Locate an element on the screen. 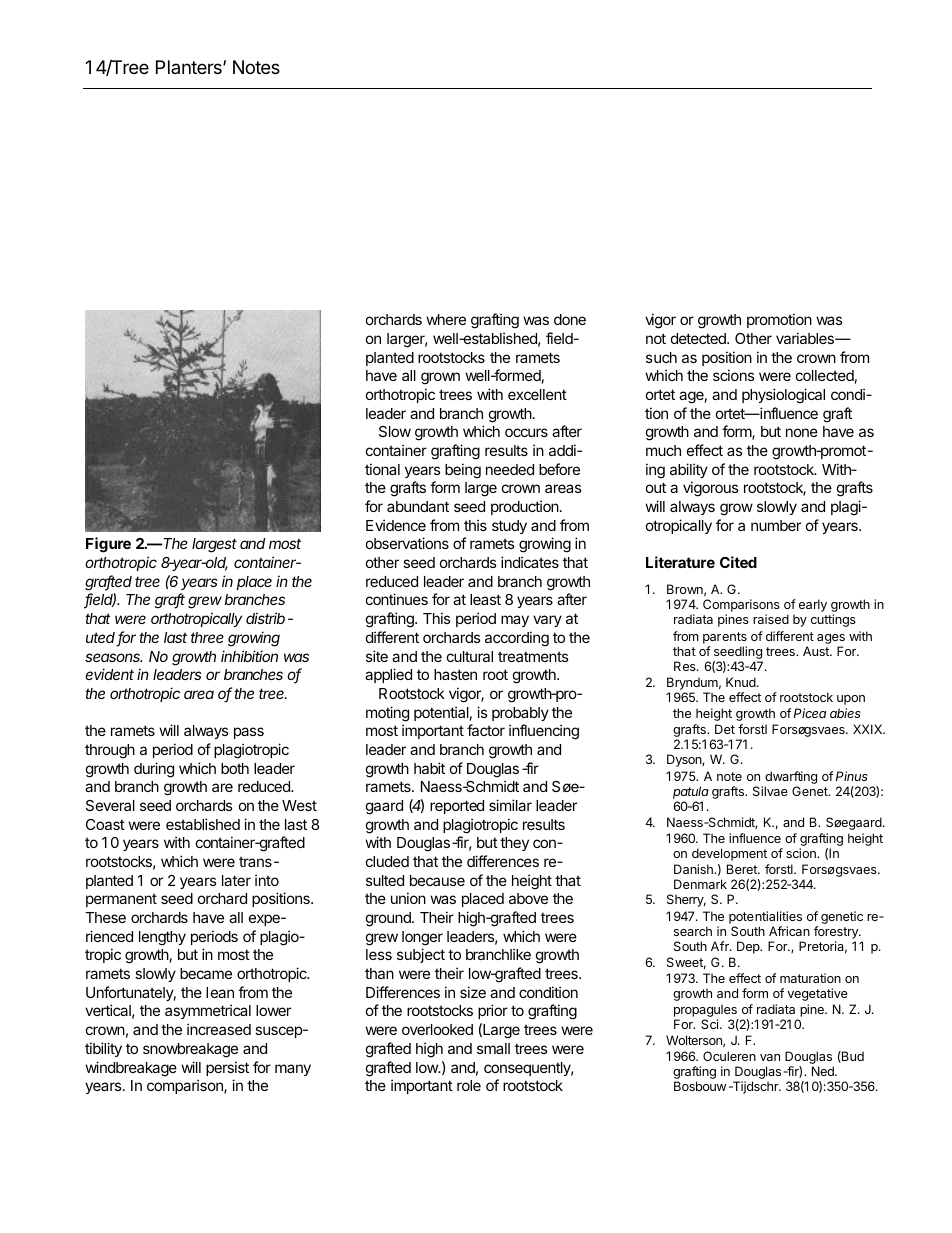  small is located at coordinates (493, 1048).
